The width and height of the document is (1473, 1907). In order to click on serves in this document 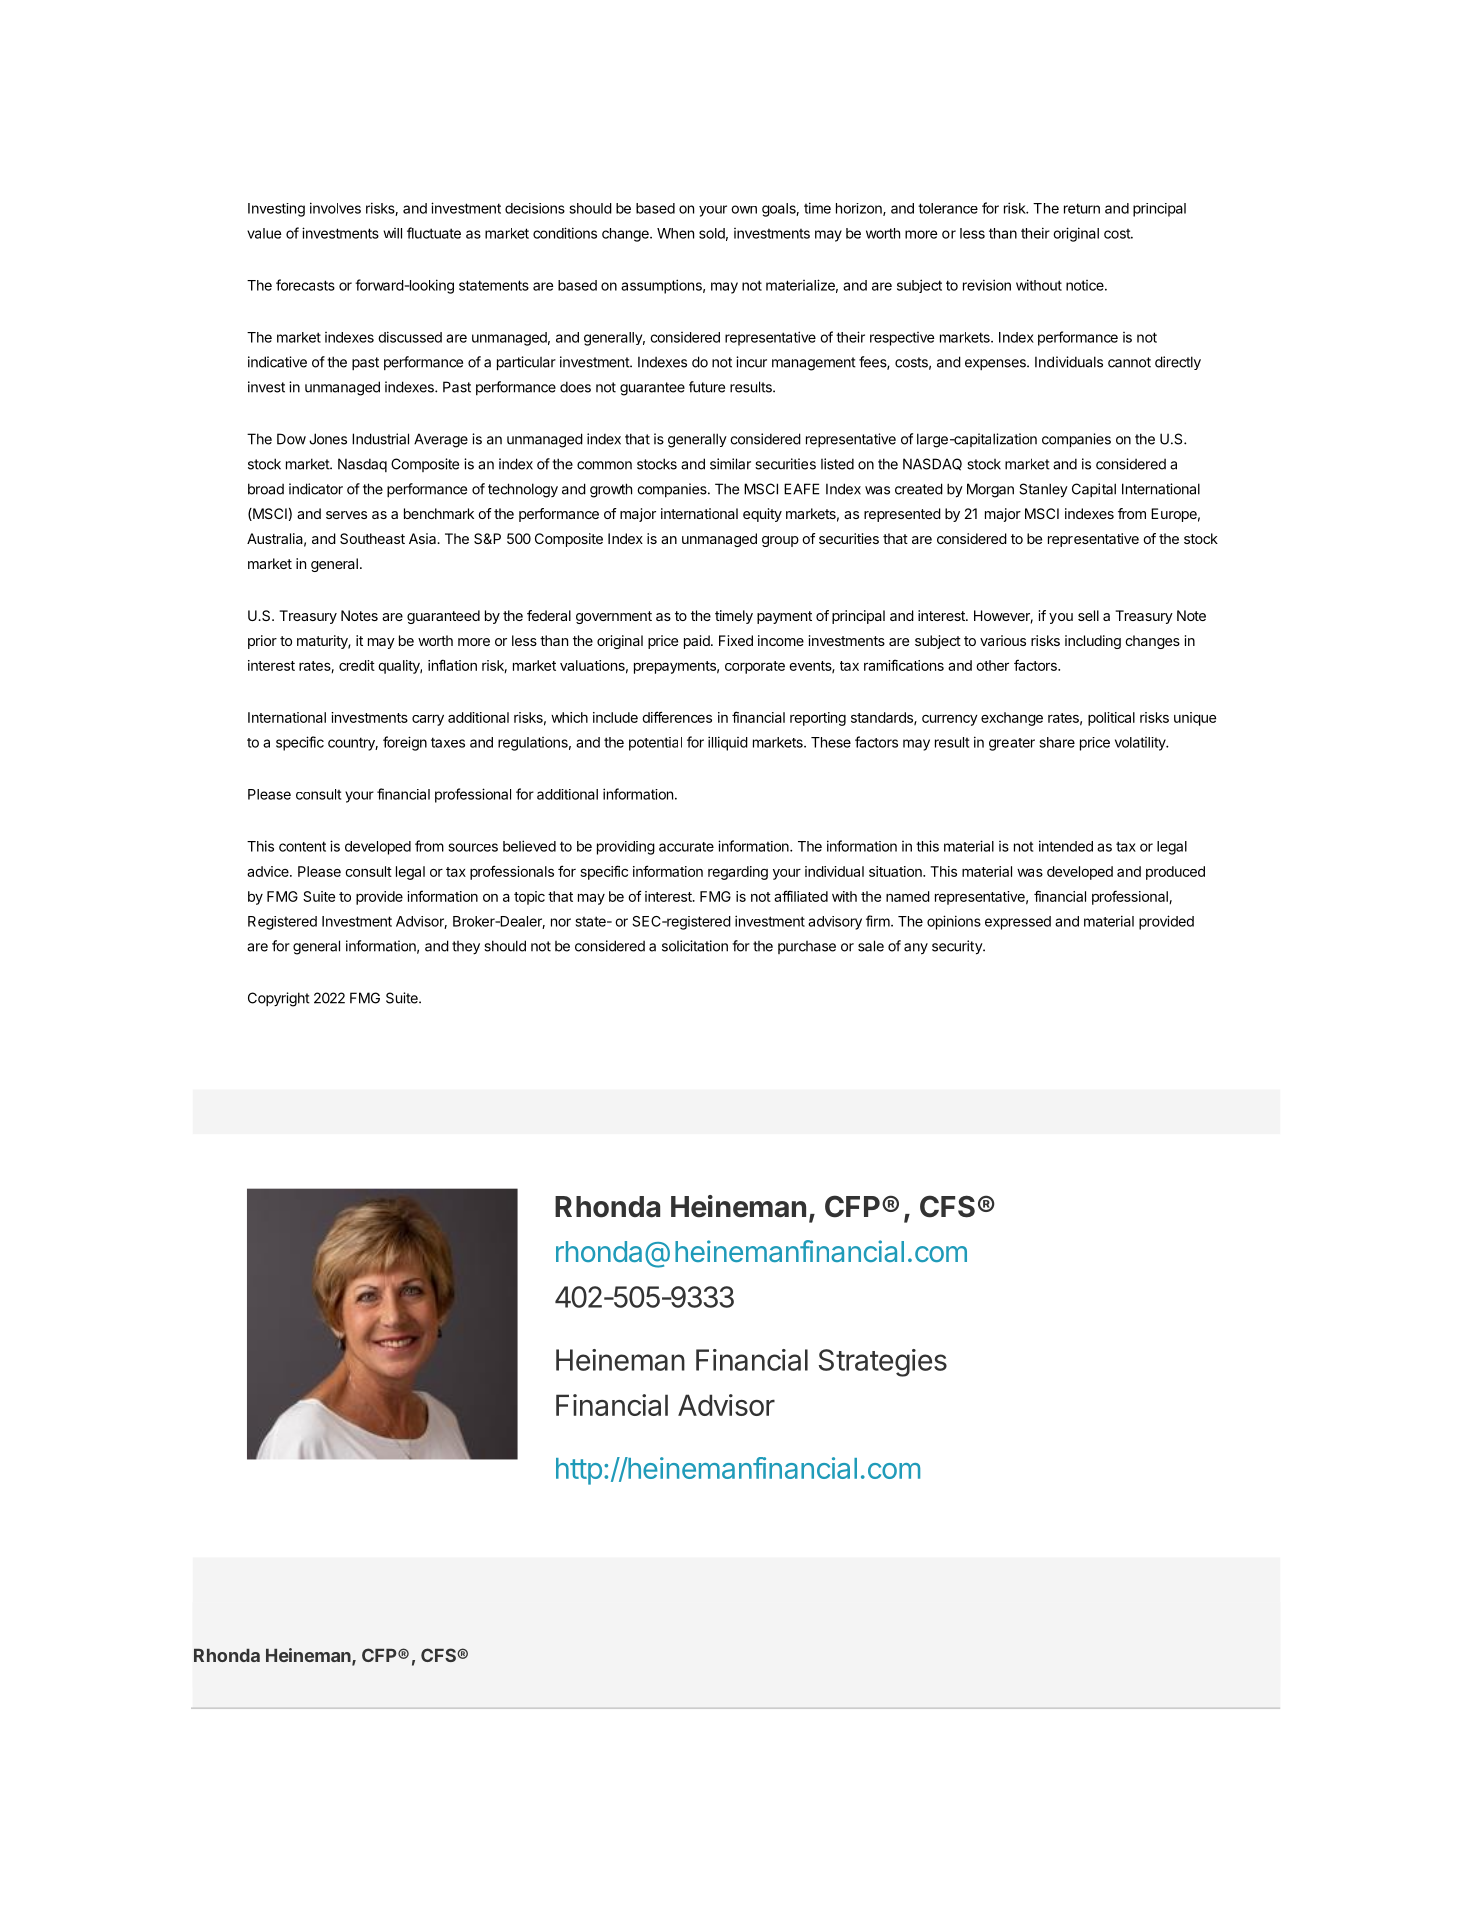, I will do `click(346, 515)`.
